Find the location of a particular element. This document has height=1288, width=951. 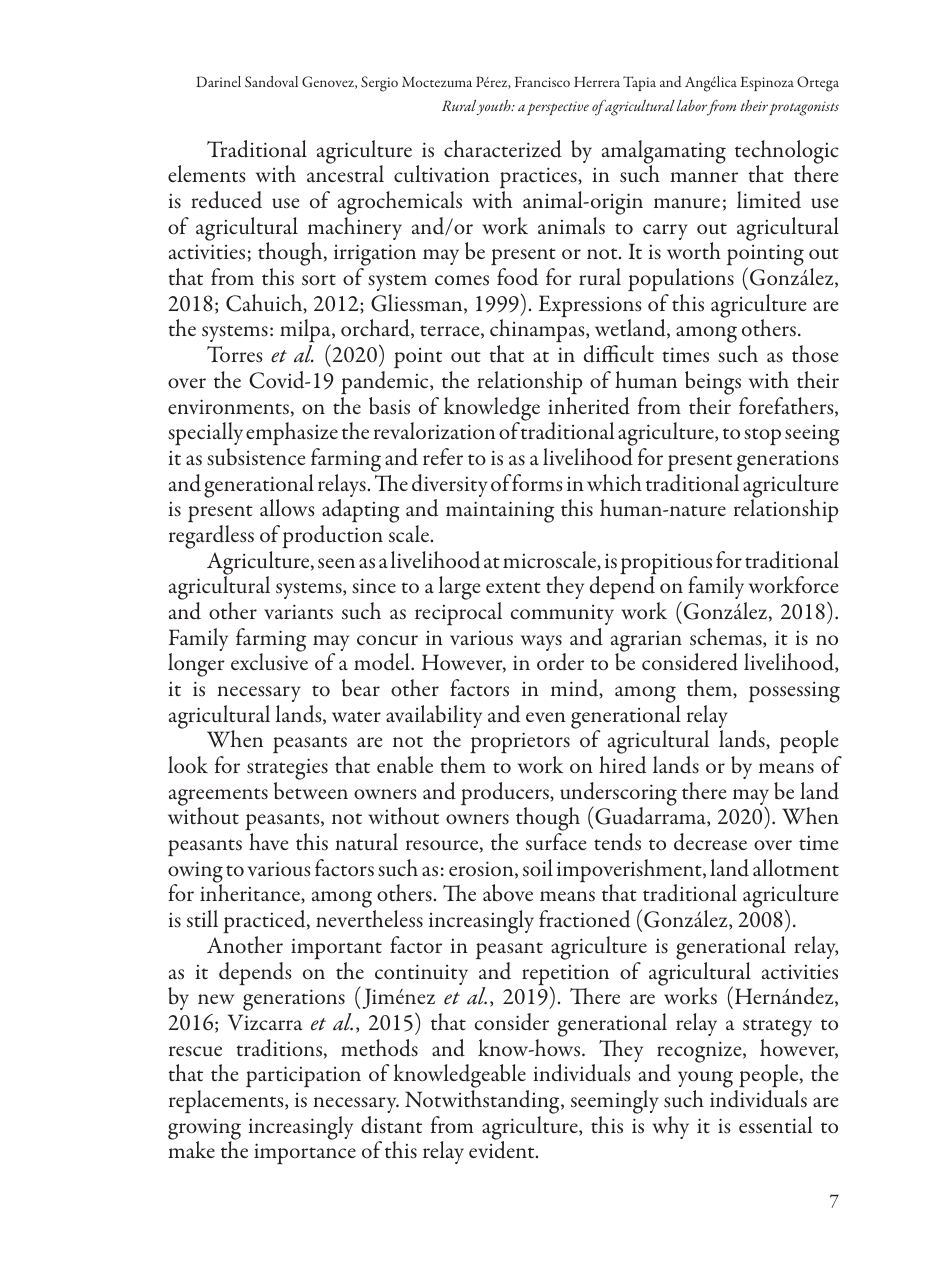

Espinoza is located at coordinates (767, 84).
